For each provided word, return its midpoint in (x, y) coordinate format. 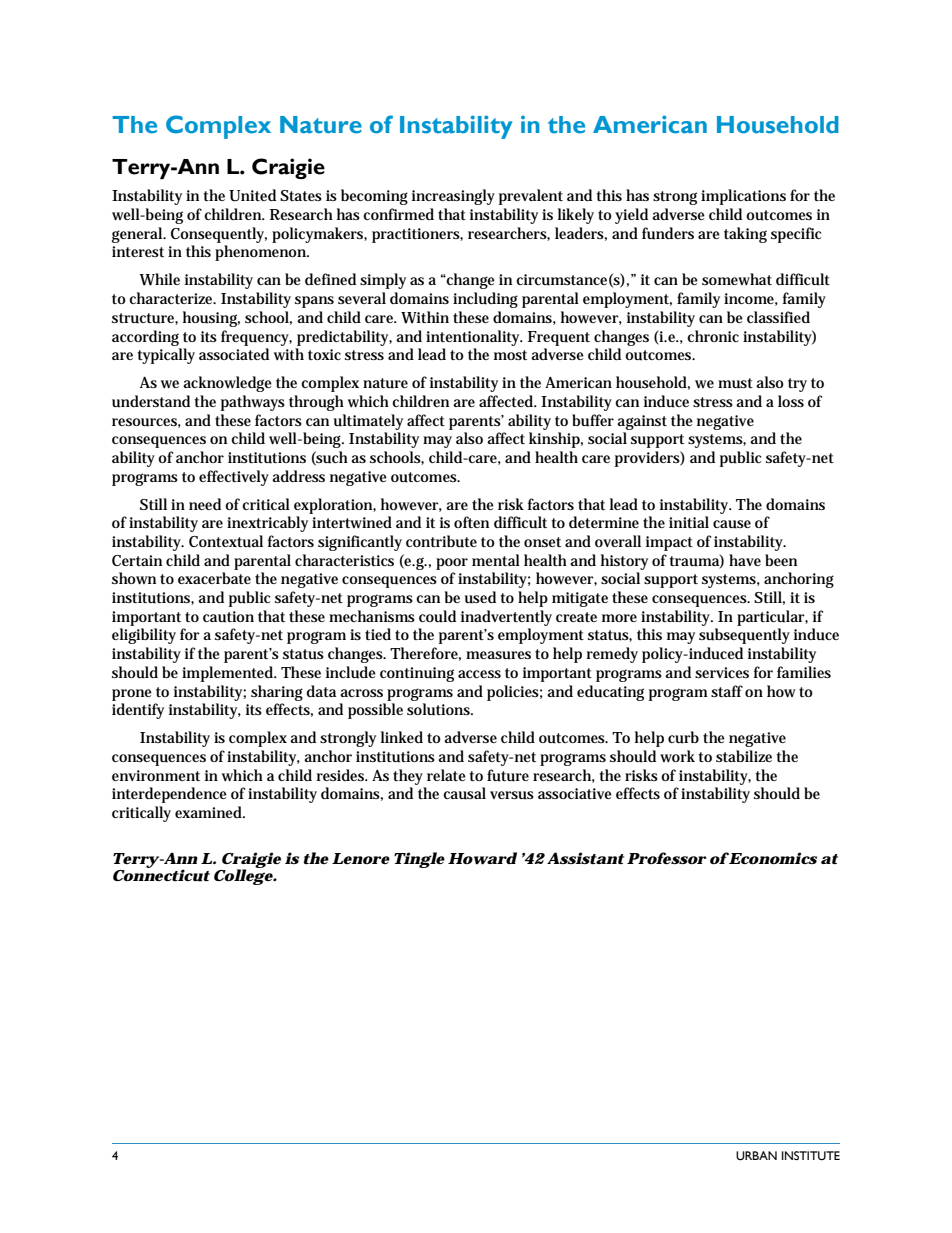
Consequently (219, 235)
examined (210, 812)
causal (464, 793)
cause (732, 524)
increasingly (453, 197)
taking (745, 235)
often (471, 522)
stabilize (744, 756)
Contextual (226, 541)
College (244, 877)
